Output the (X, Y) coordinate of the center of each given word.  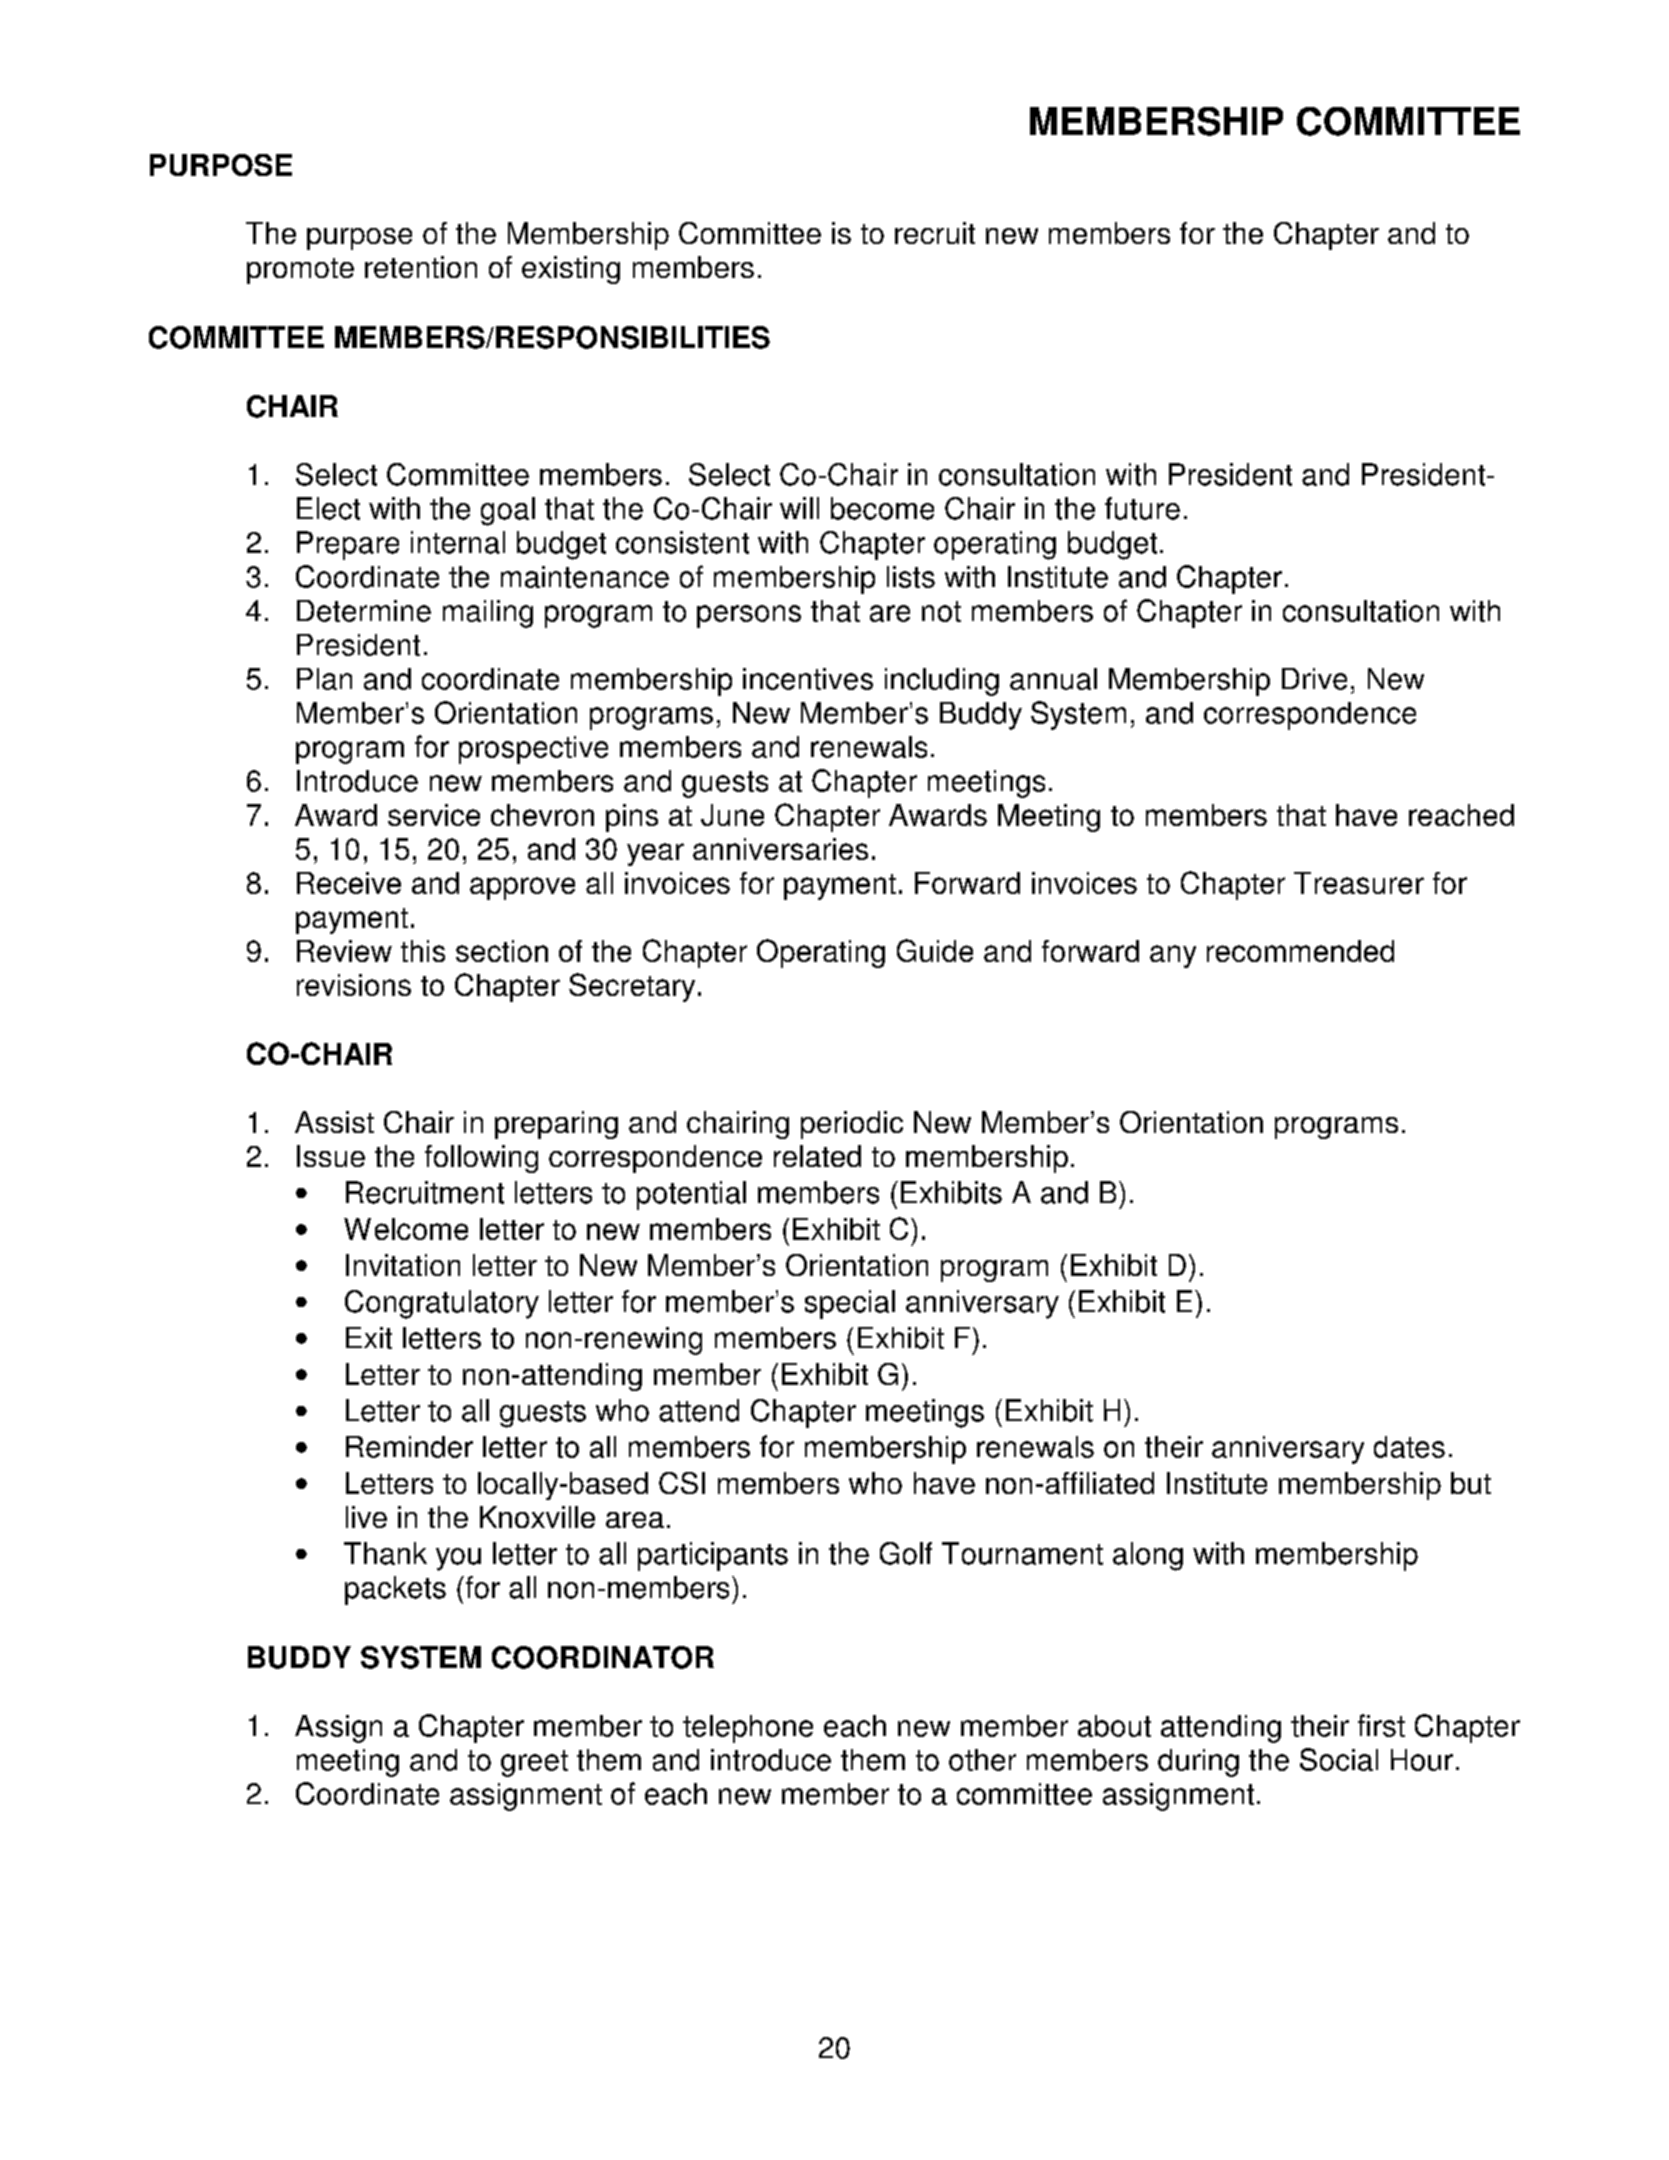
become (882, 508)
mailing (488, 614)
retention (421, 267)
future (1142, 508)
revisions (354, 985)
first (1381, 1725)
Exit (369, 1338)
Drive (1314, 679)
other (982, 1760)
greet (534, 1763)
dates (1409, 1447)
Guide (935, 950)
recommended (1300, 951)
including (942, 682)
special (850, 1304)
